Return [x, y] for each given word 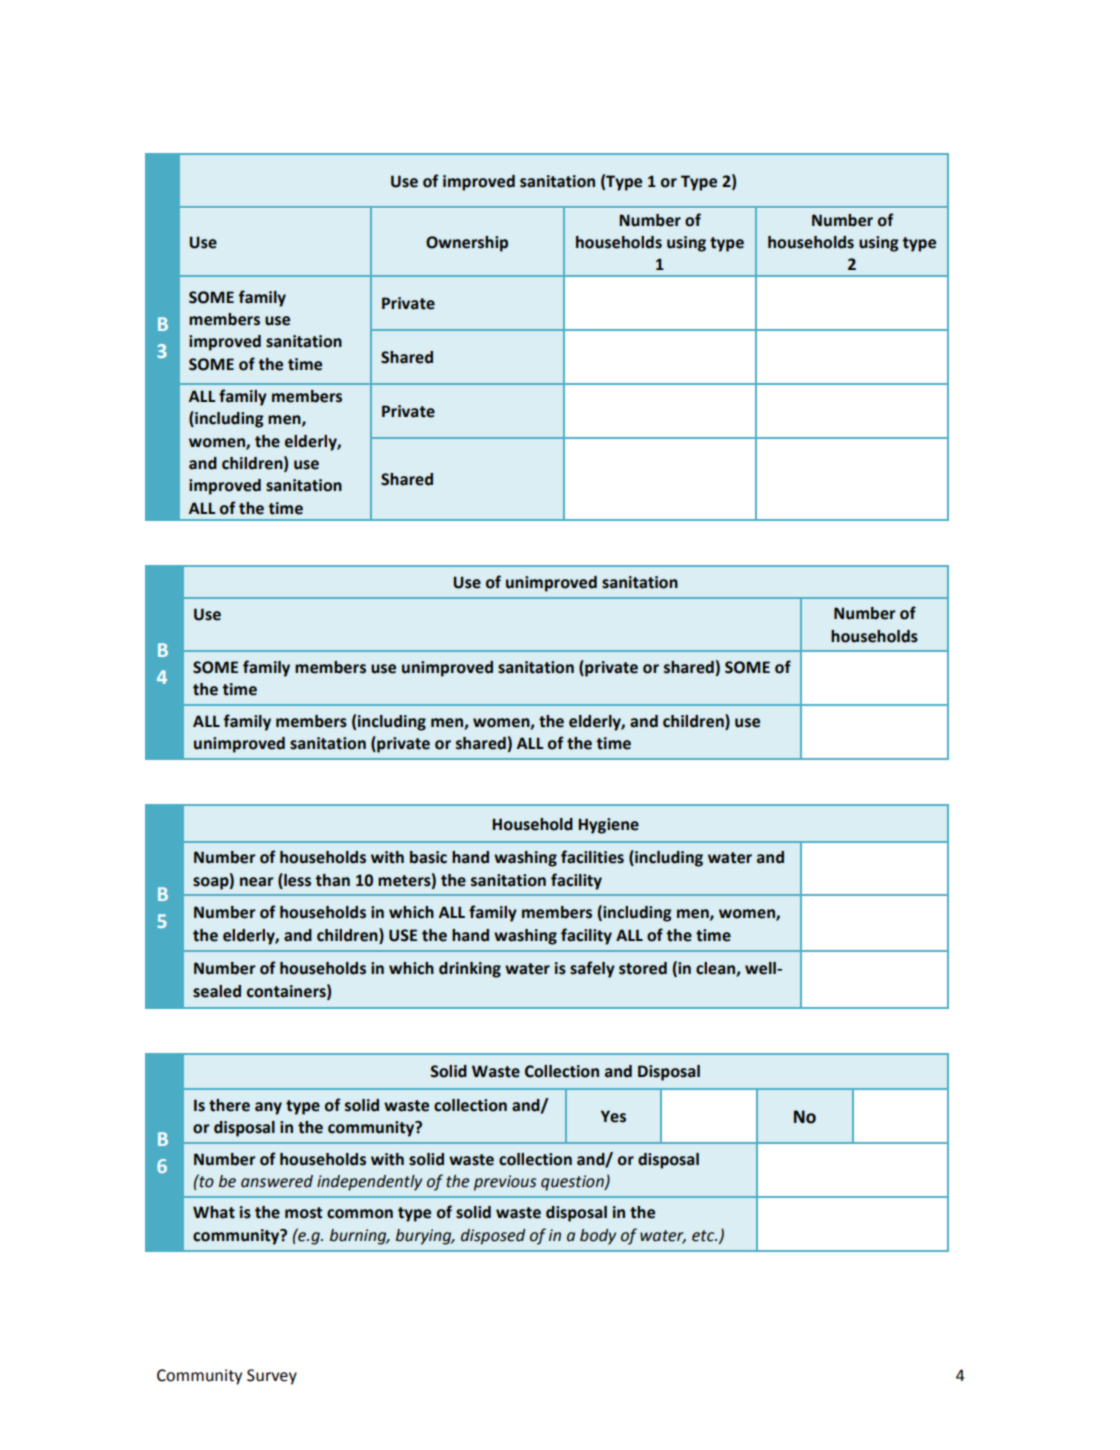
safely [592, 969]
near [257, 882]
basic [428, 857]
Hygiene [608, 826]
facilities [592, 857]
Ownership [467, 244]
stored [643, 968]
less [296, 880]
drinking [470, 970]
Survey [272, 1377]
